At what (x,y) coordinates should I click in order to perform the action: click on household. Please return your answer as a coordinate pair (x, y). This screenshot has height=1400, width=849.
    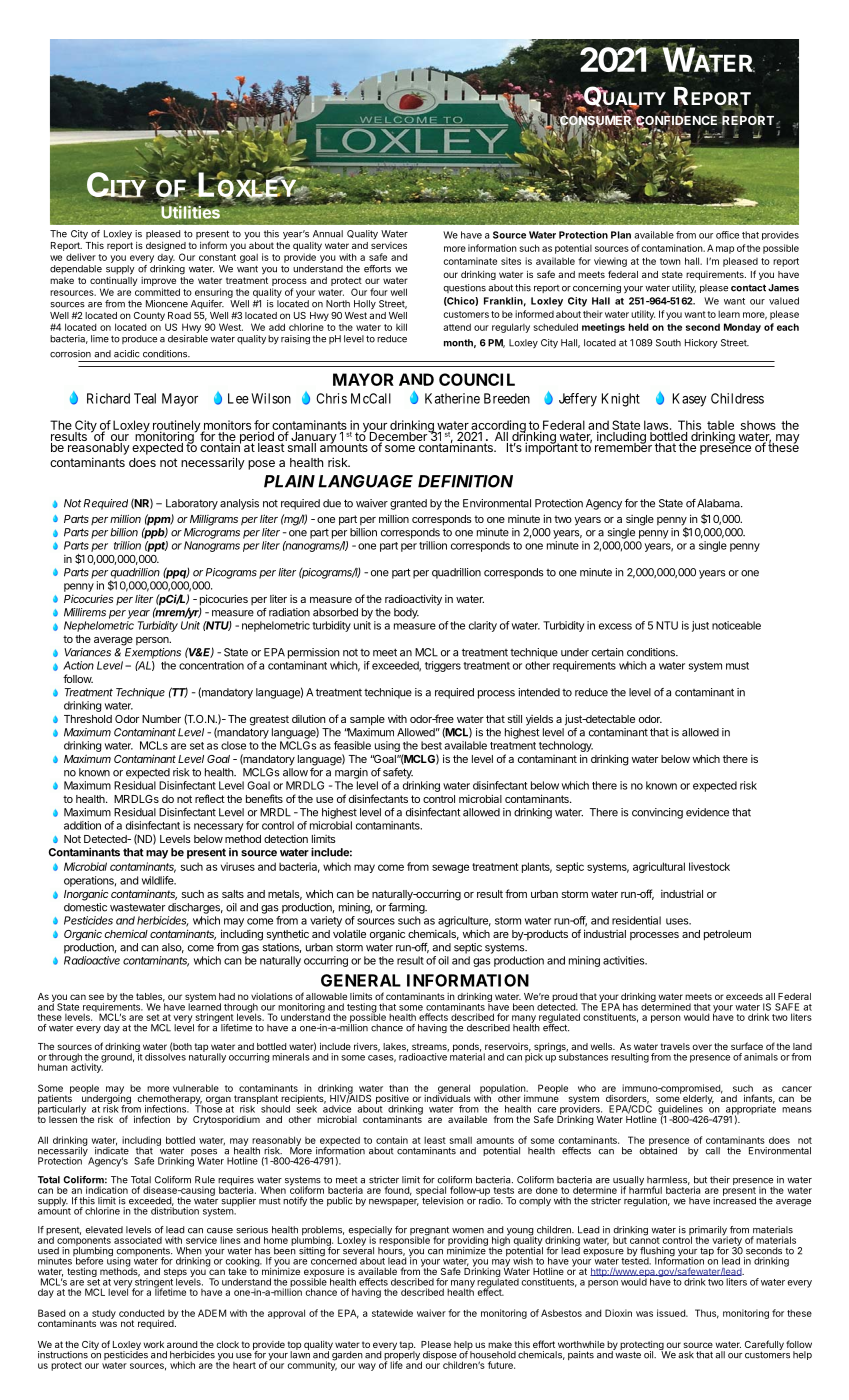
    Looking at the image, I should click on (492, 1354).
